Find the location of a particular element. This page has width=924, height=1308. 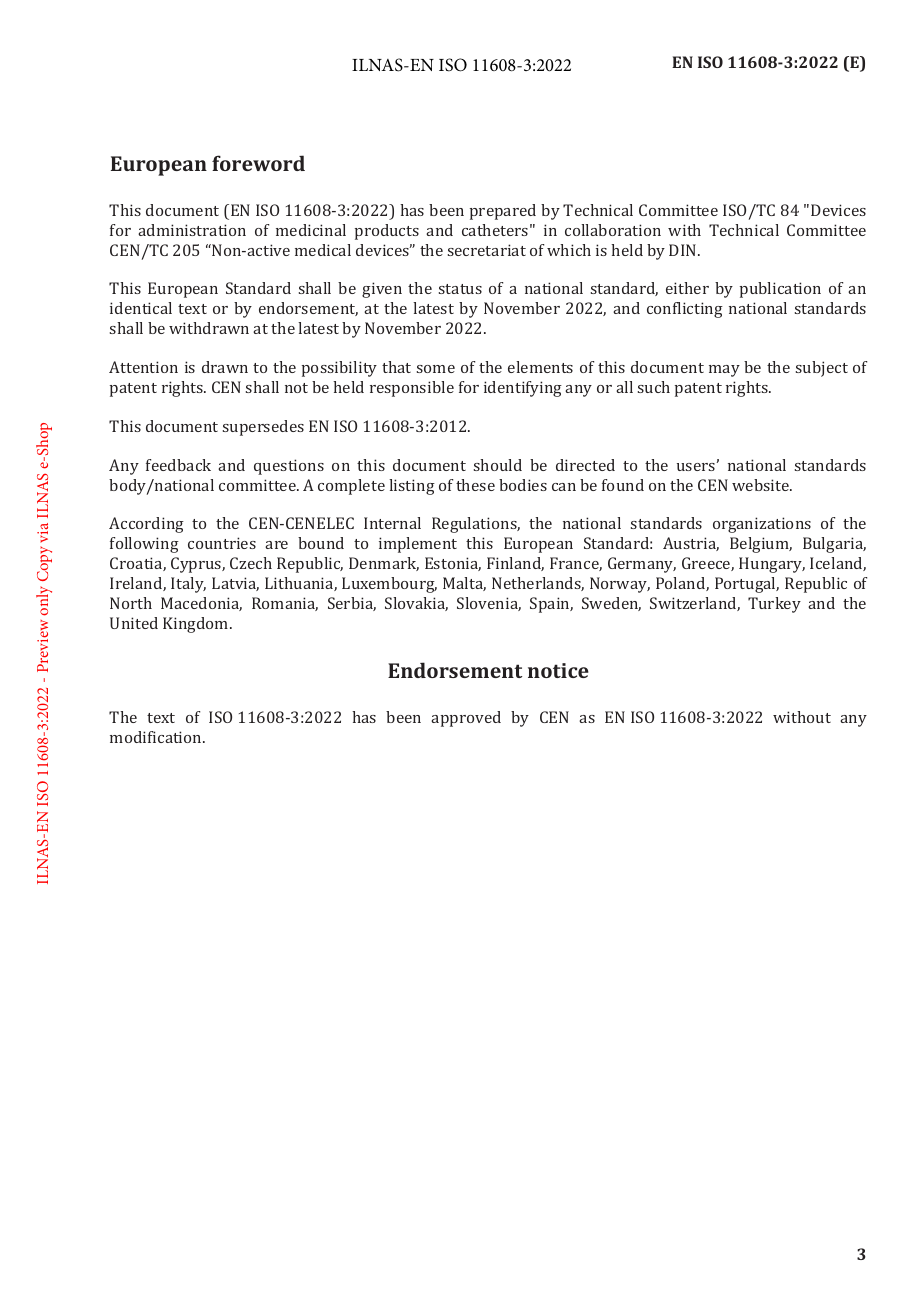

notice is located at coordinates (558, 670).
